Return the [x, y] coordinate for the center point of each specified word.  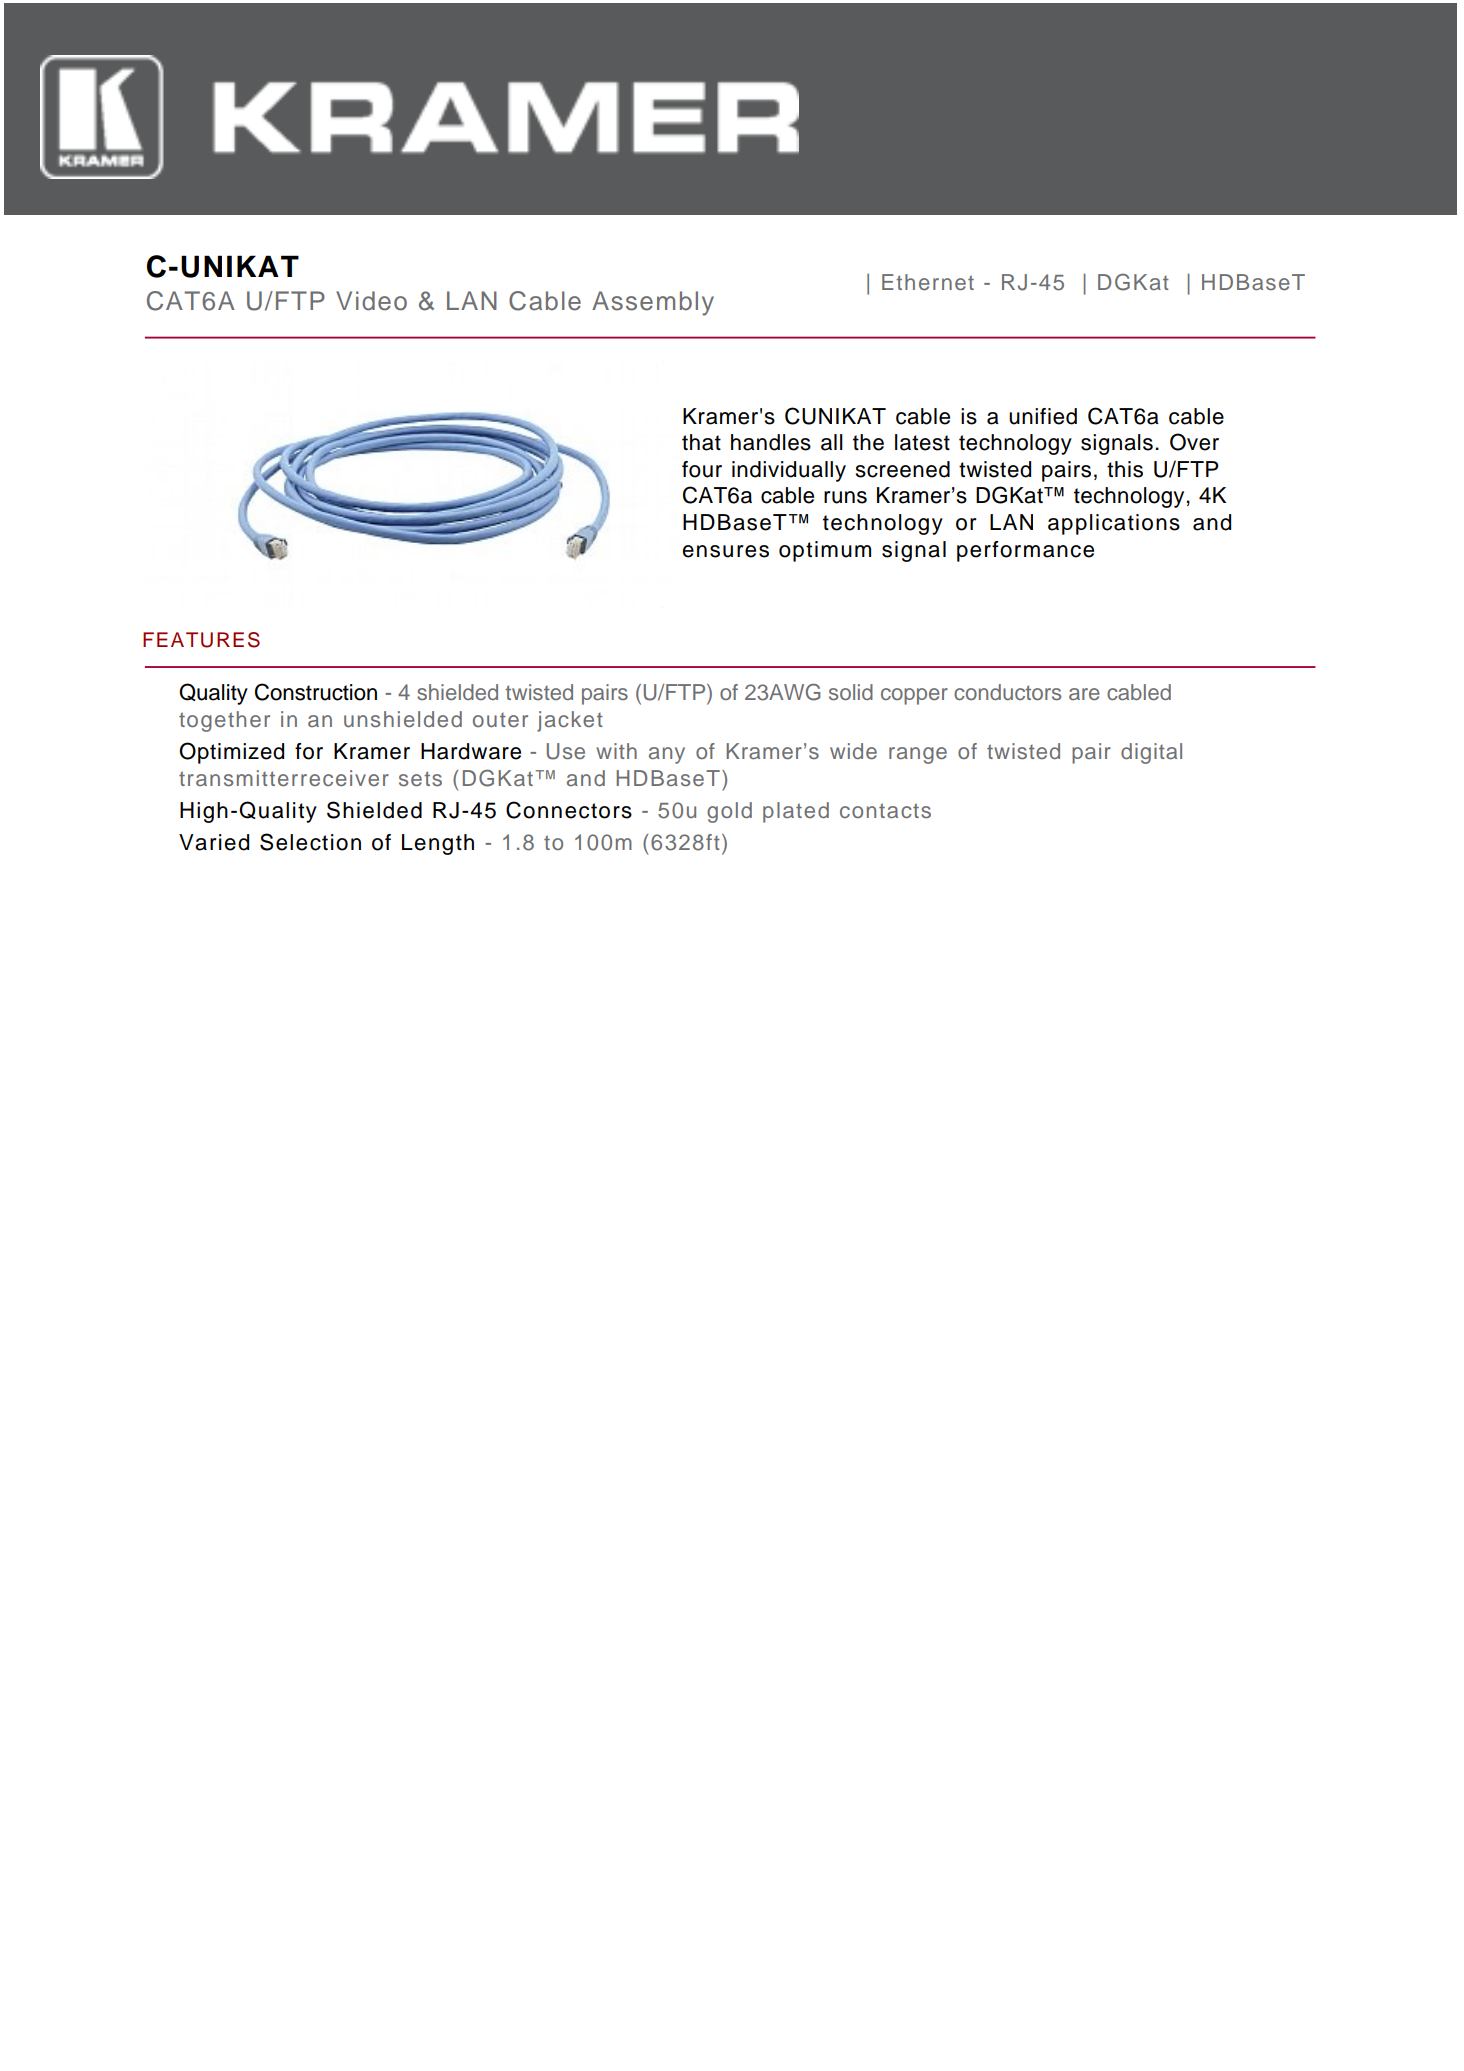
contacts [885, 810]
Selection [310, 842]
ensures [725, 551]
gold [729, 812]
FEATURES [201, 640]
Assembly [653, 303]
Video [371, 301]
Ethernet [928, 282]
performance [1025, 551]
